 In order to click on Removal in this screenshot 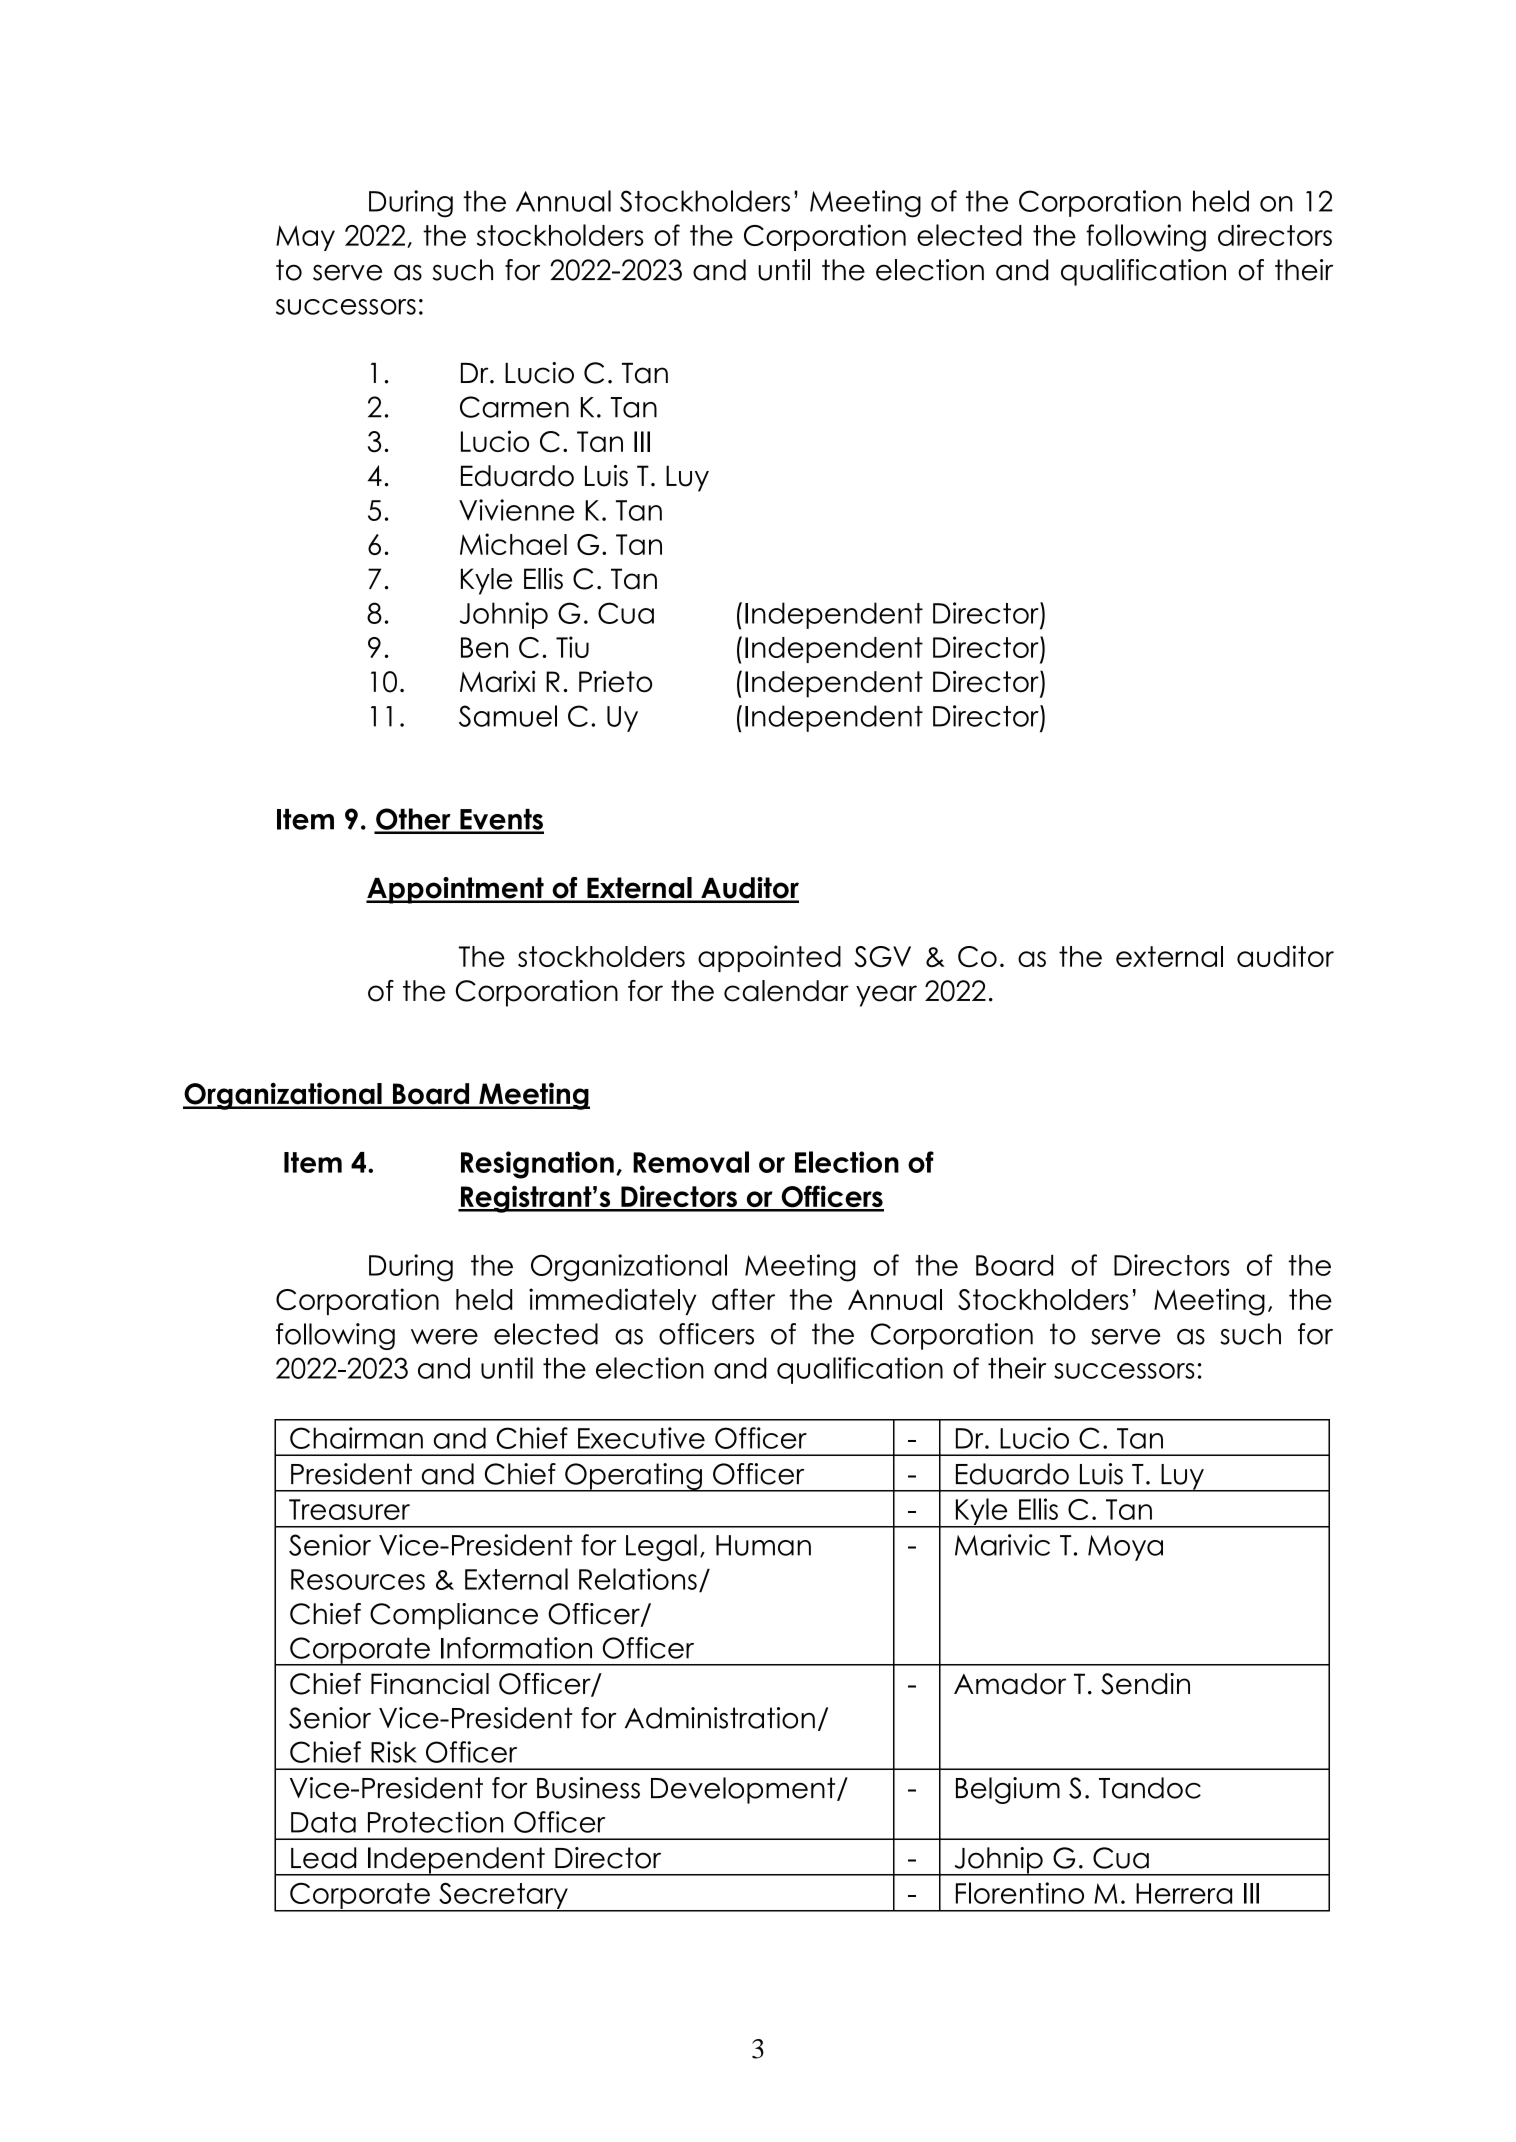, I will do `click(691, 1162)`.
